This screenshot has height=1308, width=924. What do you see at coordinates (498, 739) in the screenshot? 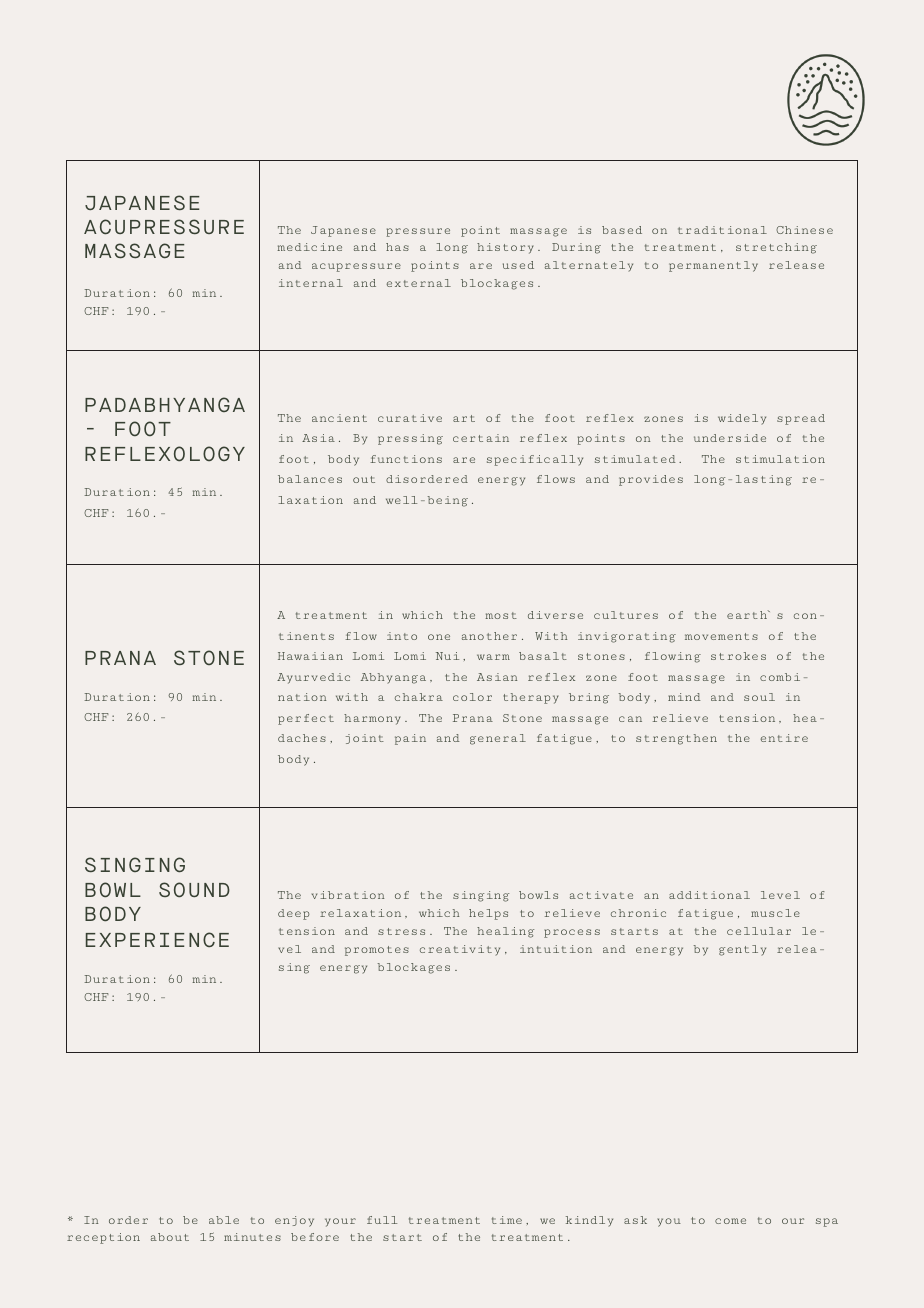
I see `general` at bounding box center [498, 739].
